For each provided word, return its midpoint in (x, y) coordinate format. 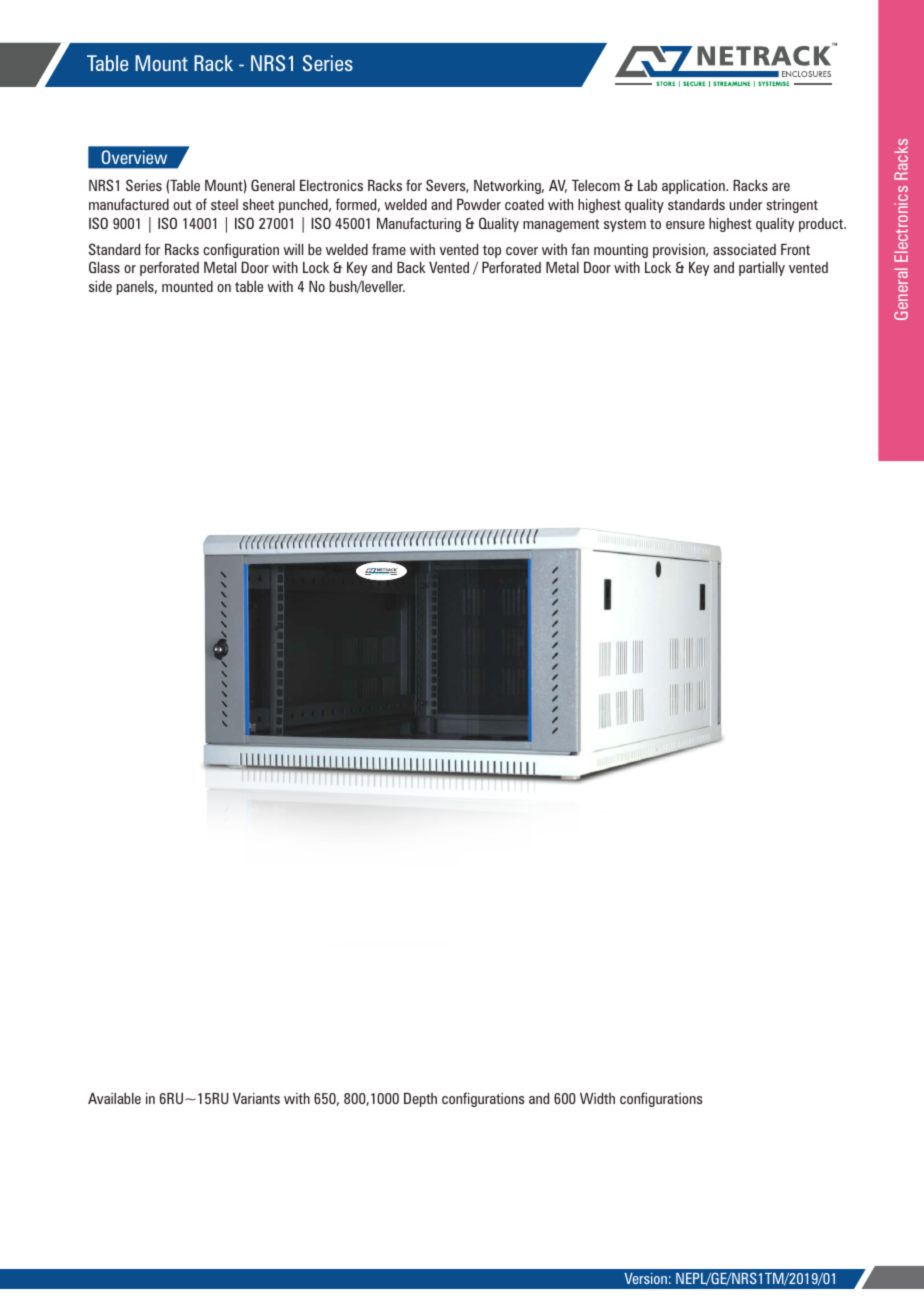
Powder (479, 204)
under (746, 204)
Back (411, 267)
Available (114, 1098)
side (100, 286)
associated (744, 249)
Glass (104, 267)
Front (795, 249)
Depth (420, 1100)
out (182, 205)
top (492, 251)
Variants (256, 1098)
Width (597, 1098)
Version (645, 1278)
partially (762, 269)
